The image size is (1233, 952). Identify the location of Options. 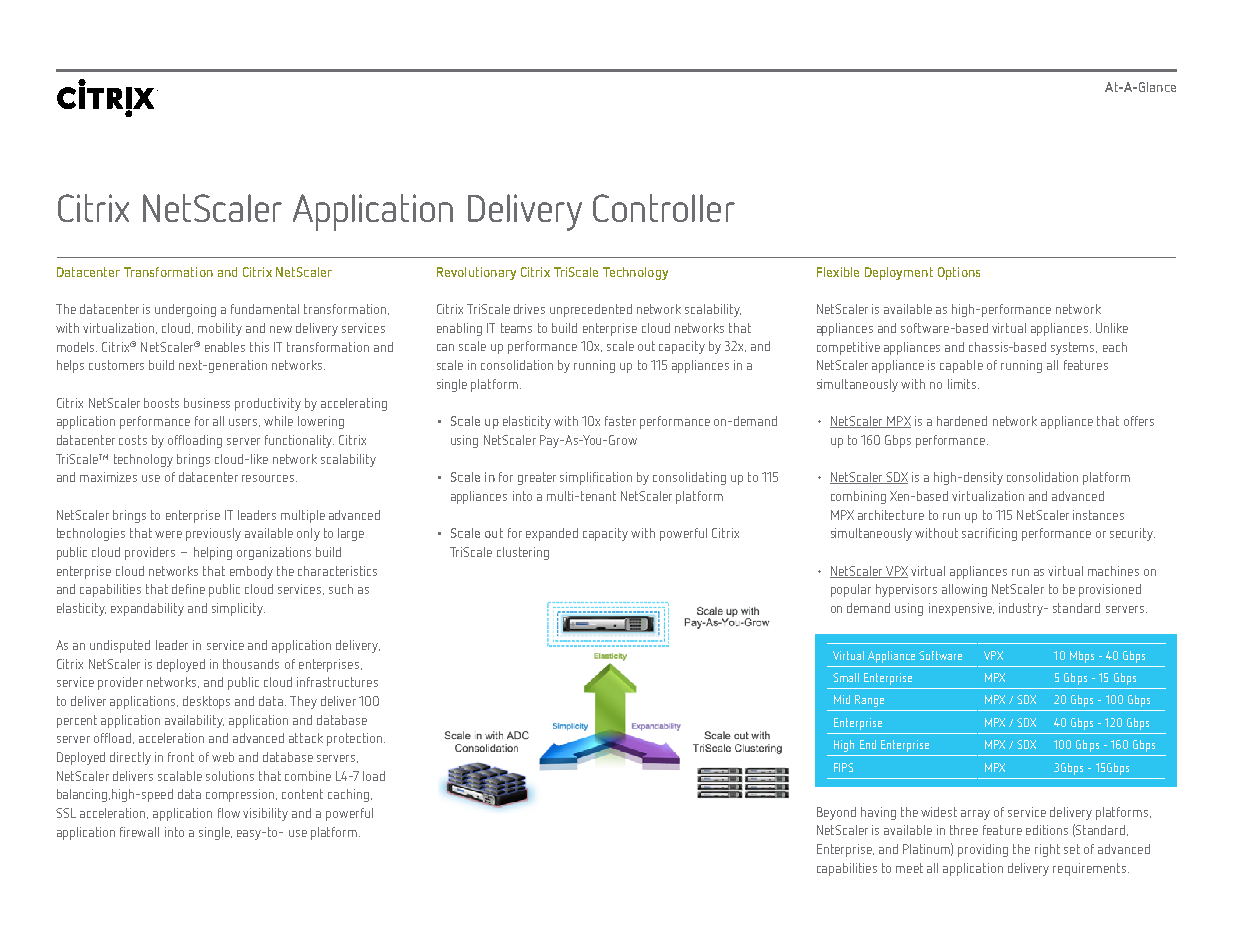
(959, 273).
